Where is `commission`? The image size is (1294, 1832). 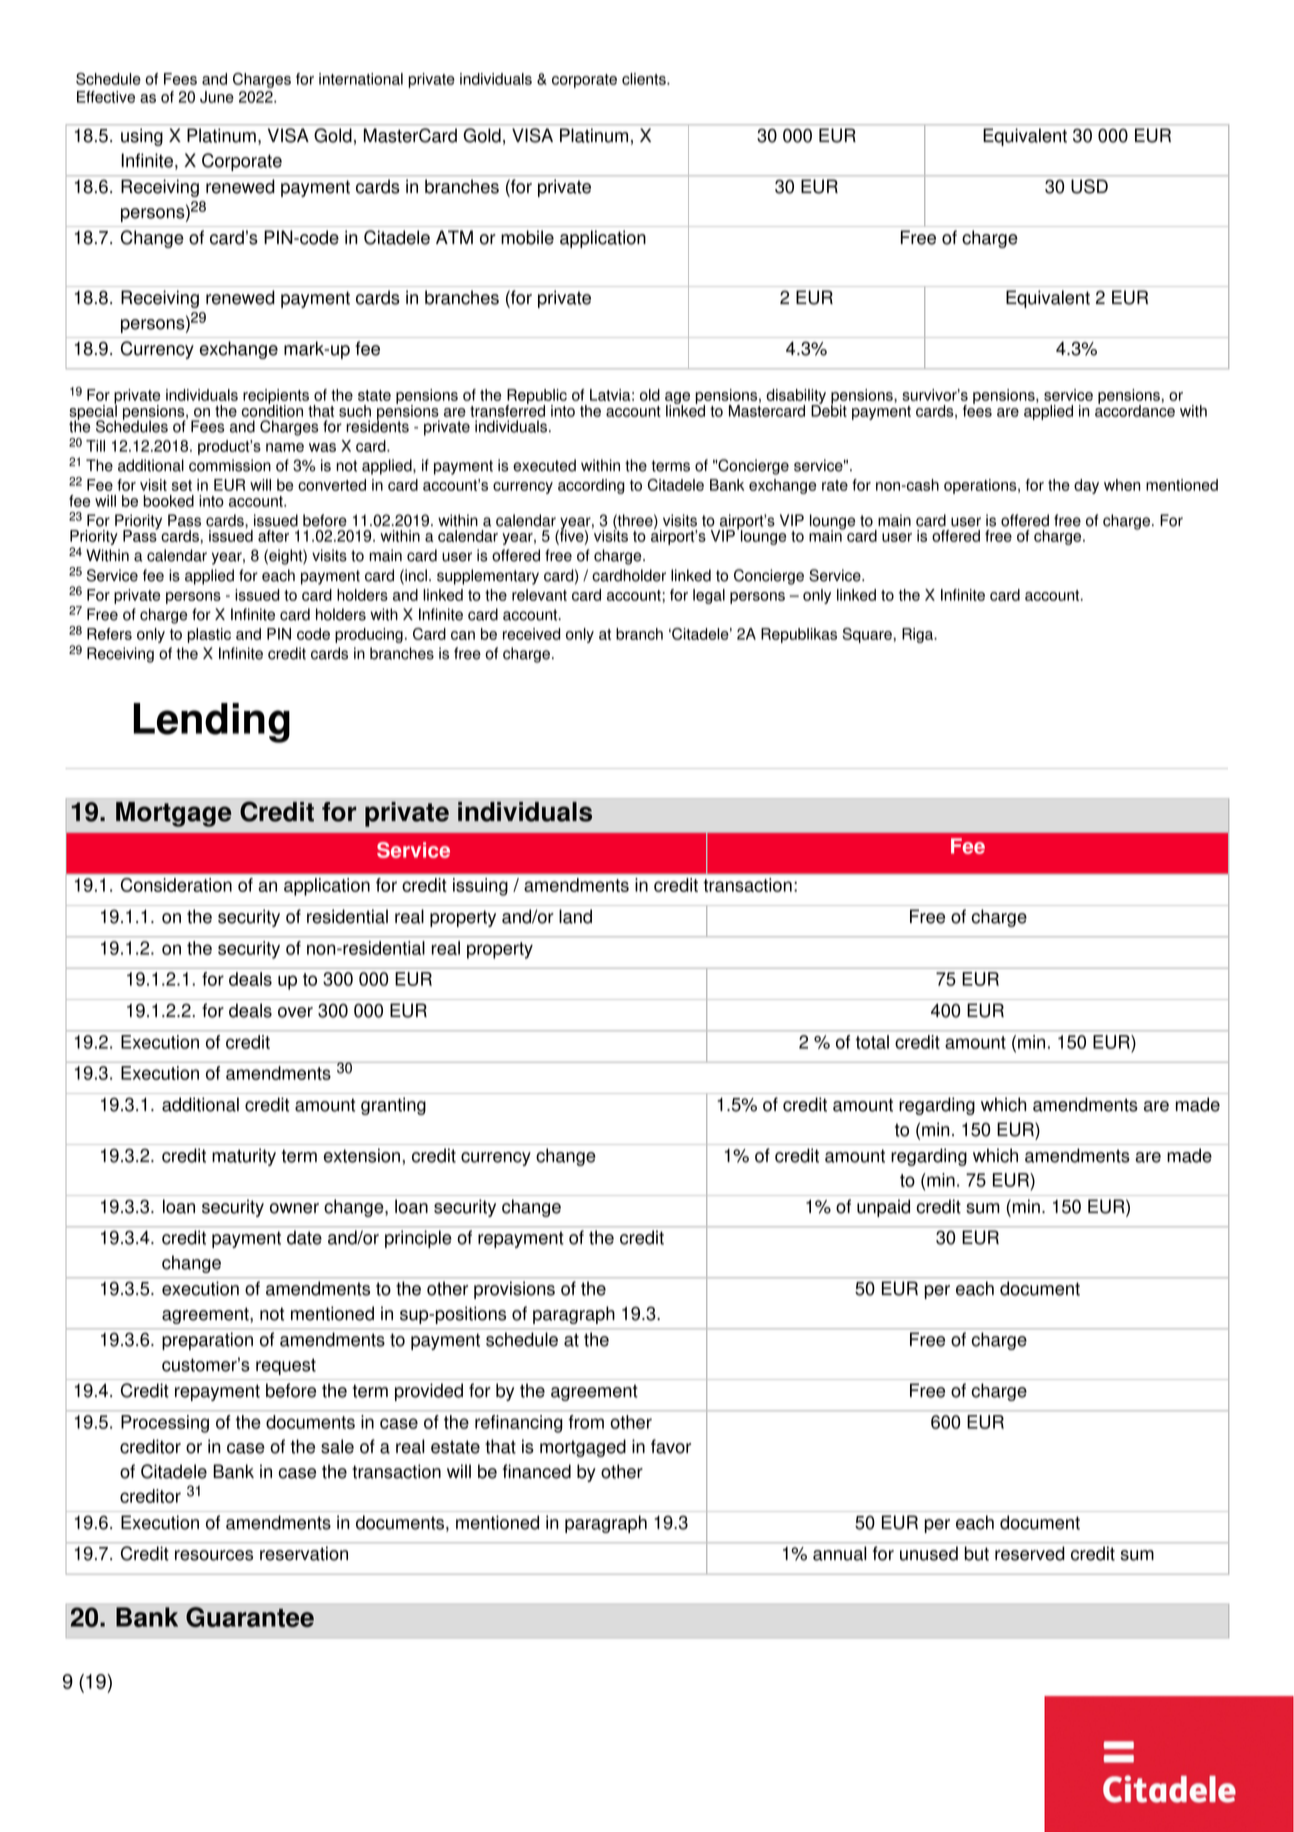 commission is located at coordinates (230, 465).
